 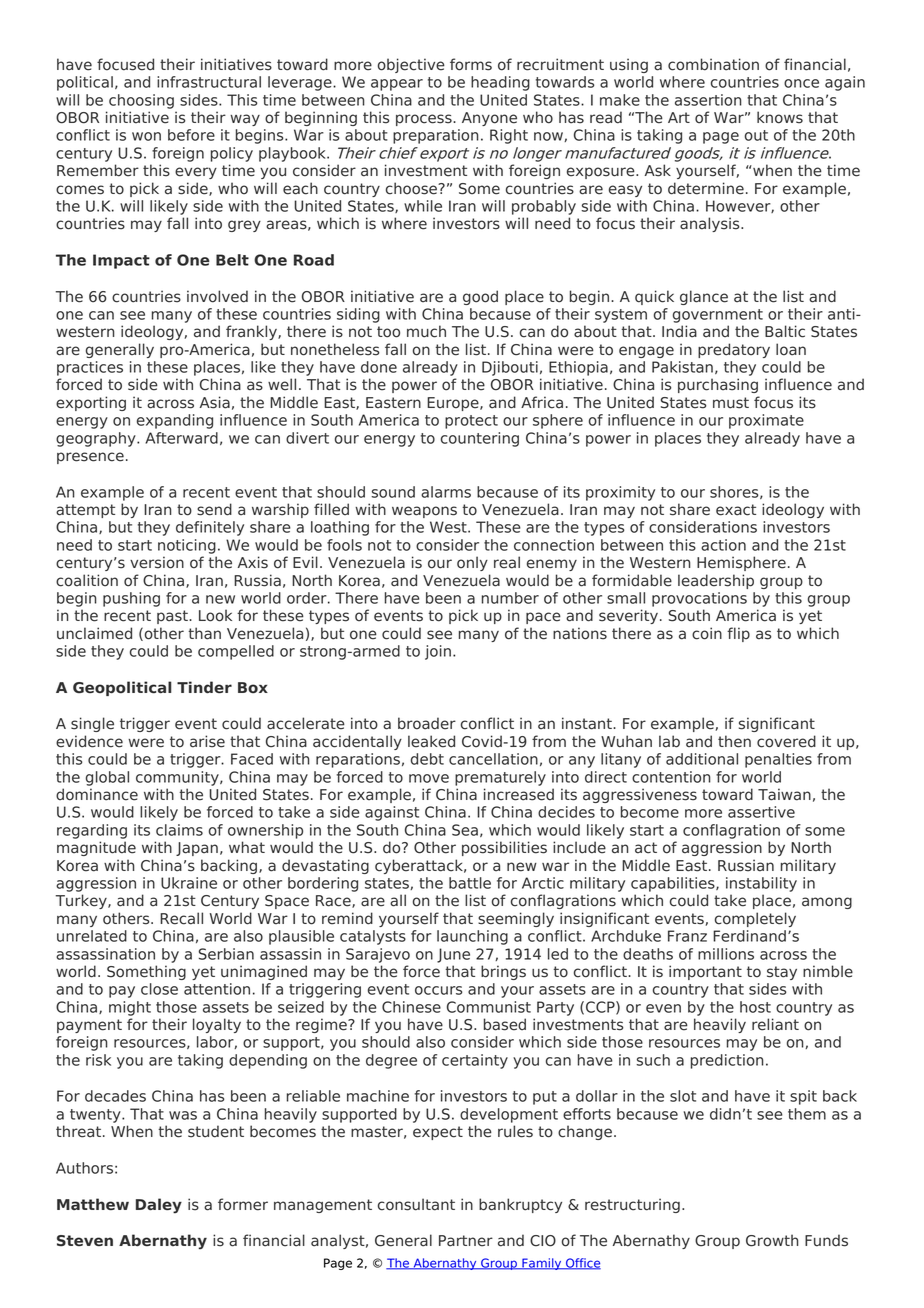 I want to click on assertion, so click(x=708, y=100).
